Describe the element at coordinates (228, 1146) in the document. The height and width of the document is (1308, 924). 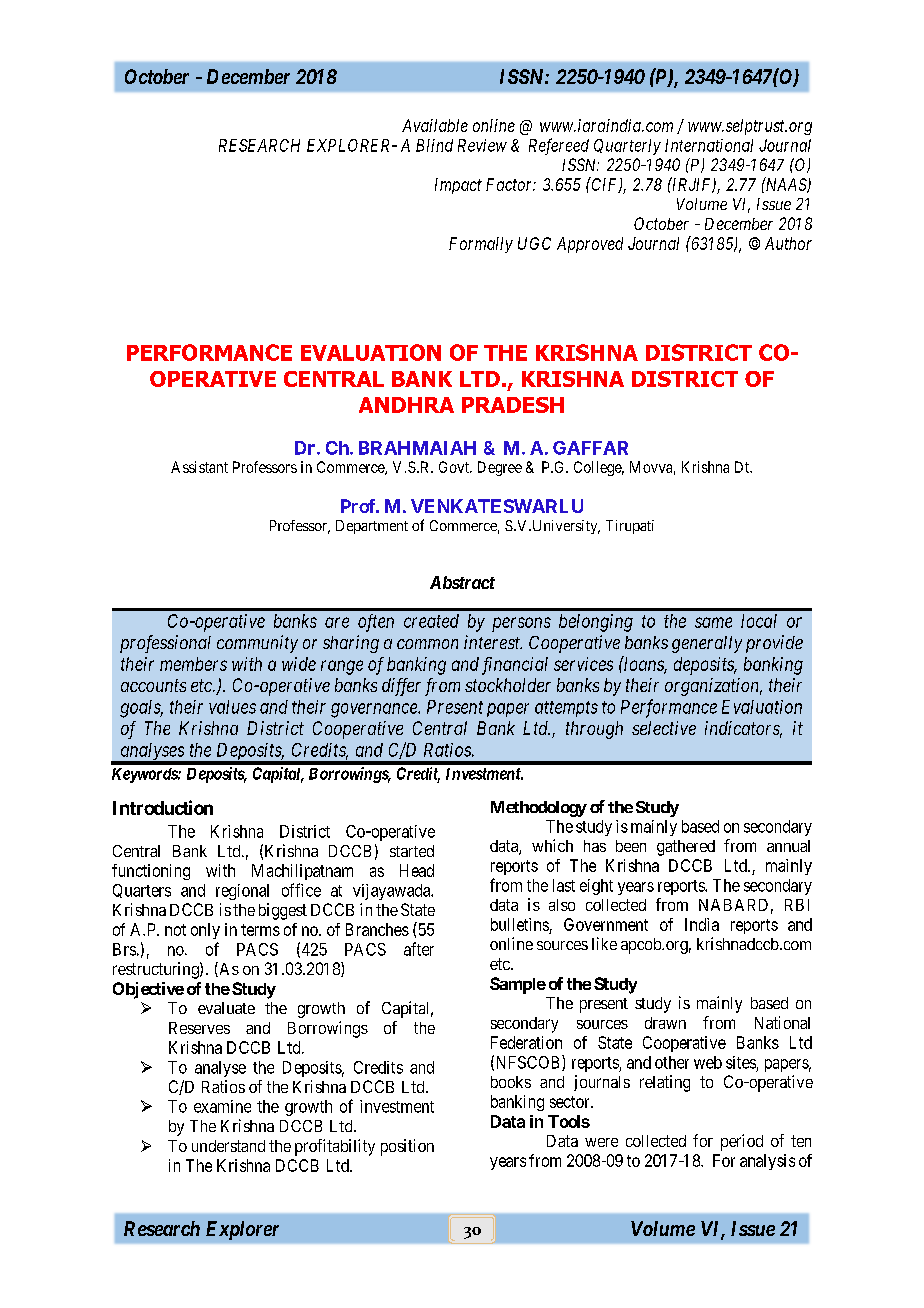
I see `understand` at that location.
